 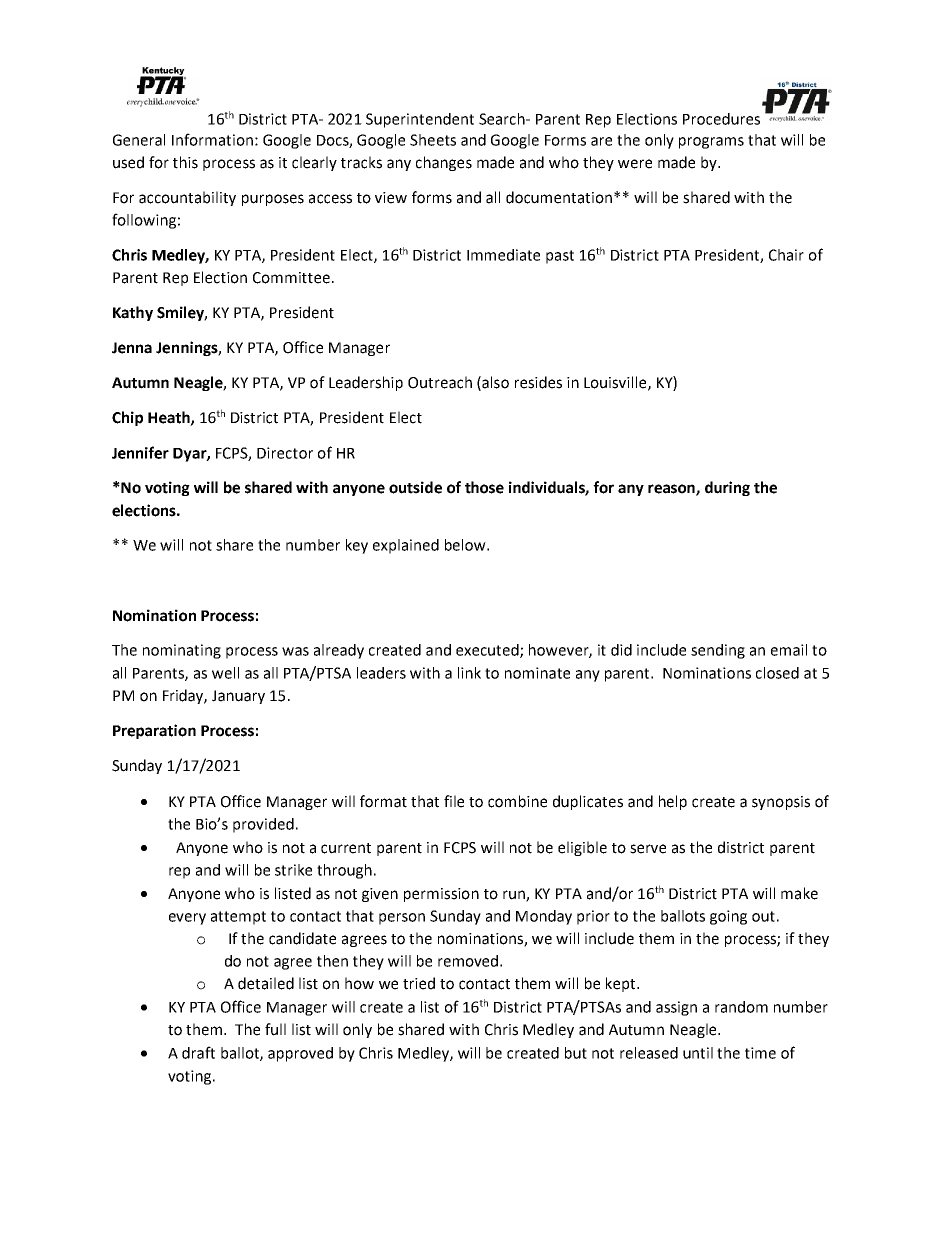 What do you see at coordinates (444, 163) in the screenshot?
I see `changes` at bounding box center [444, 163].
